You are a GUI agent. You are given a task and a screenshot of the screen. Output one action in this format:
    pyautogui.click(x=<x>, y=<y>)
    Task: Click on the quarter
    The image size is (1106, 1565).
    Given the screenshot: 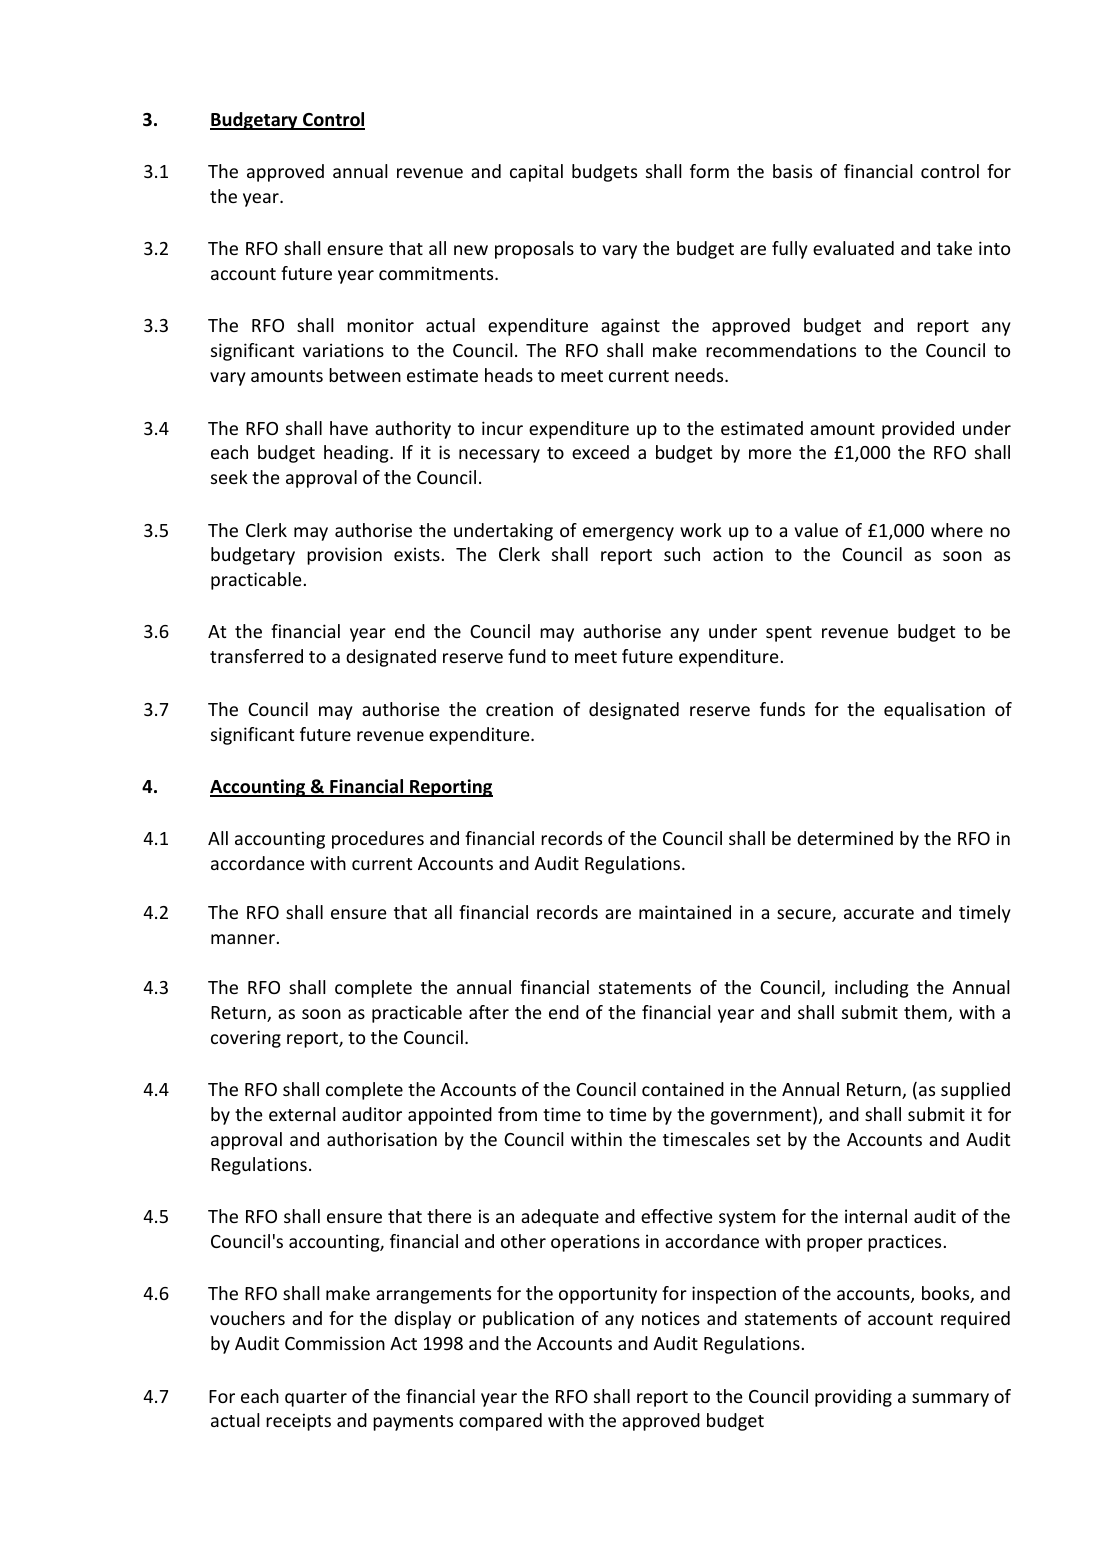 What is the action you would take?
    pyautogui.click(x=316, y=1399)
